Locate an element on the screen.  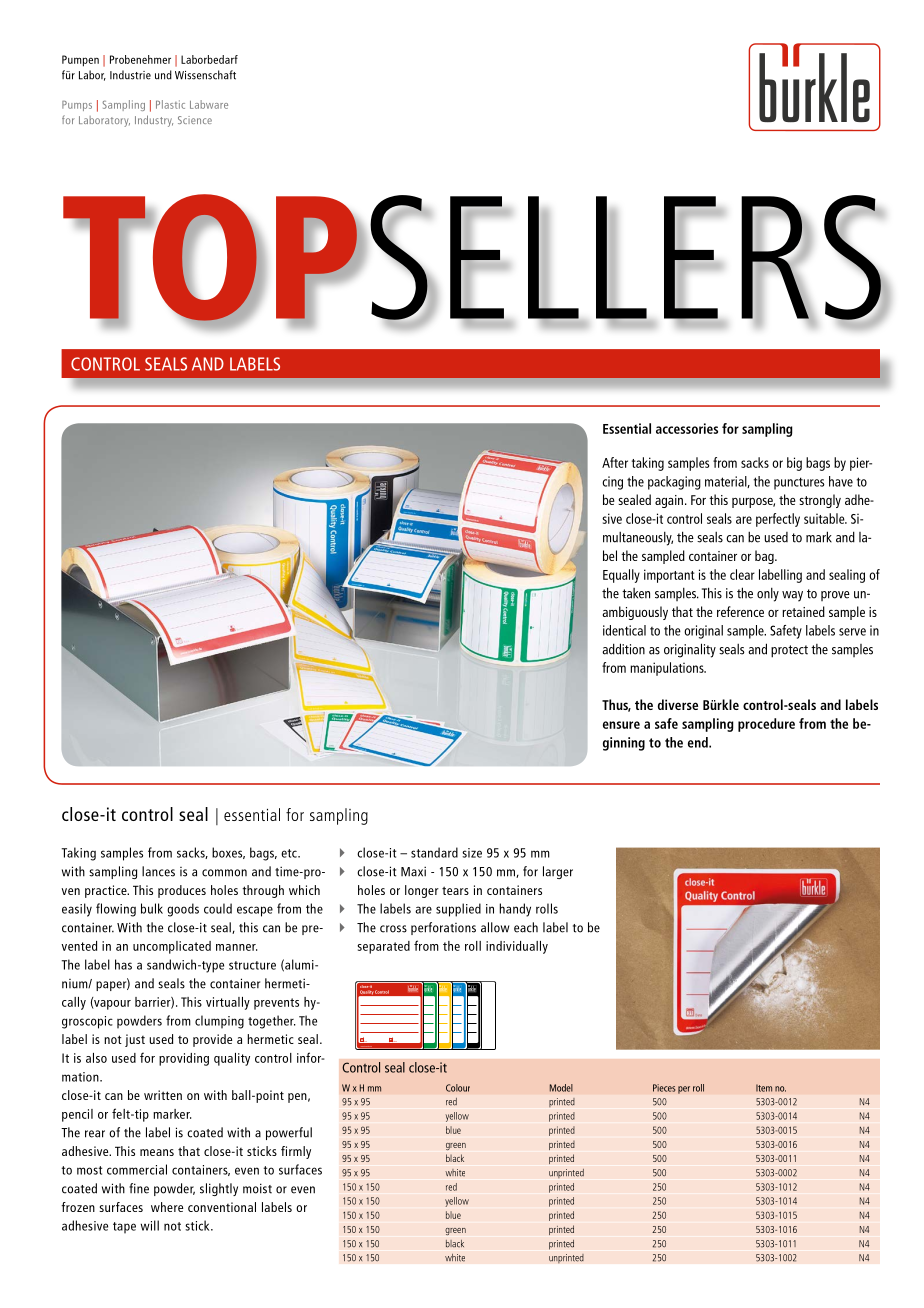
Science is located at coordinates (195, 120).
